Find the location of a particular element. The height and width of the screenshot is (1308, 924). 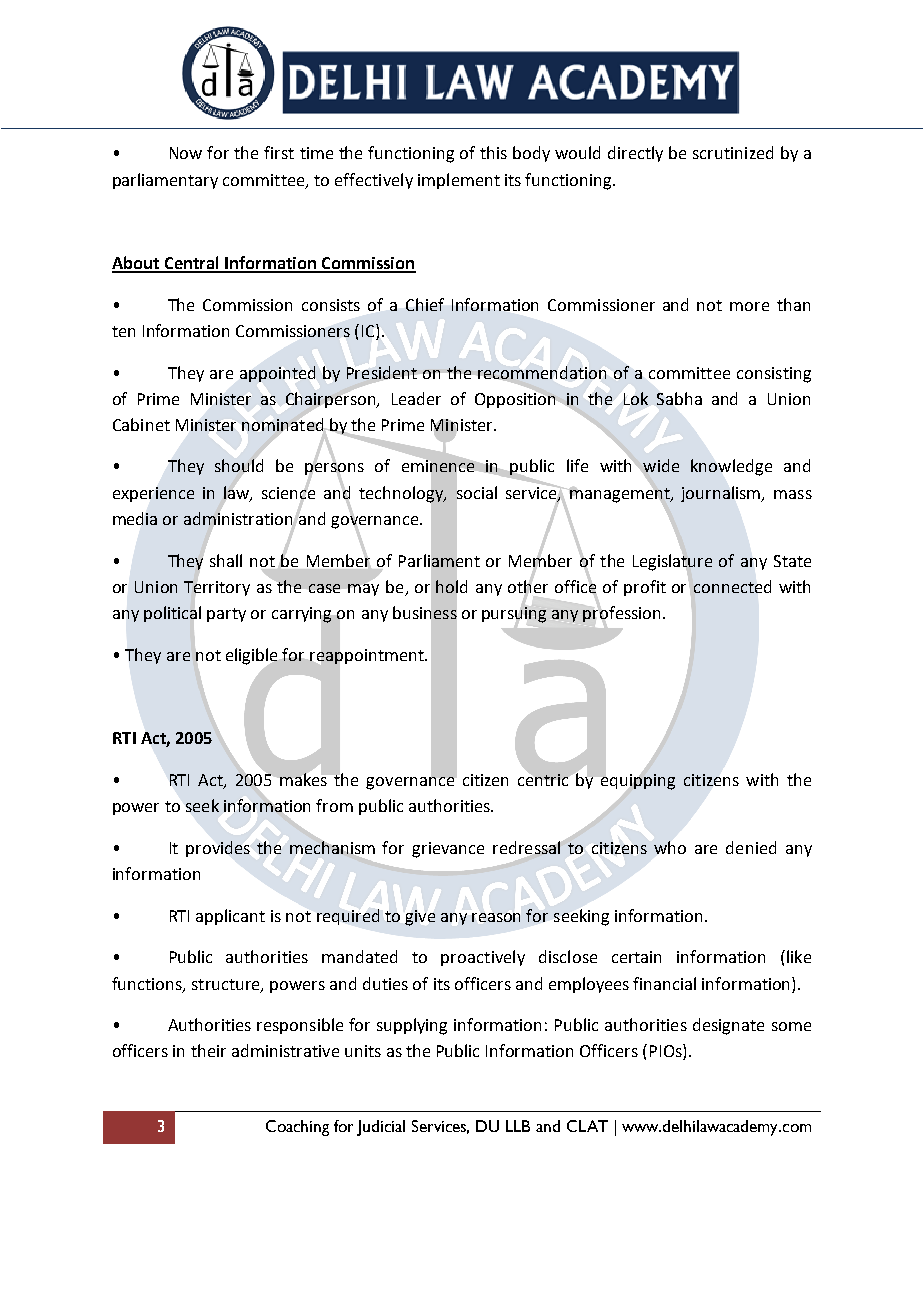

first is located at coordinates (279, 152).
